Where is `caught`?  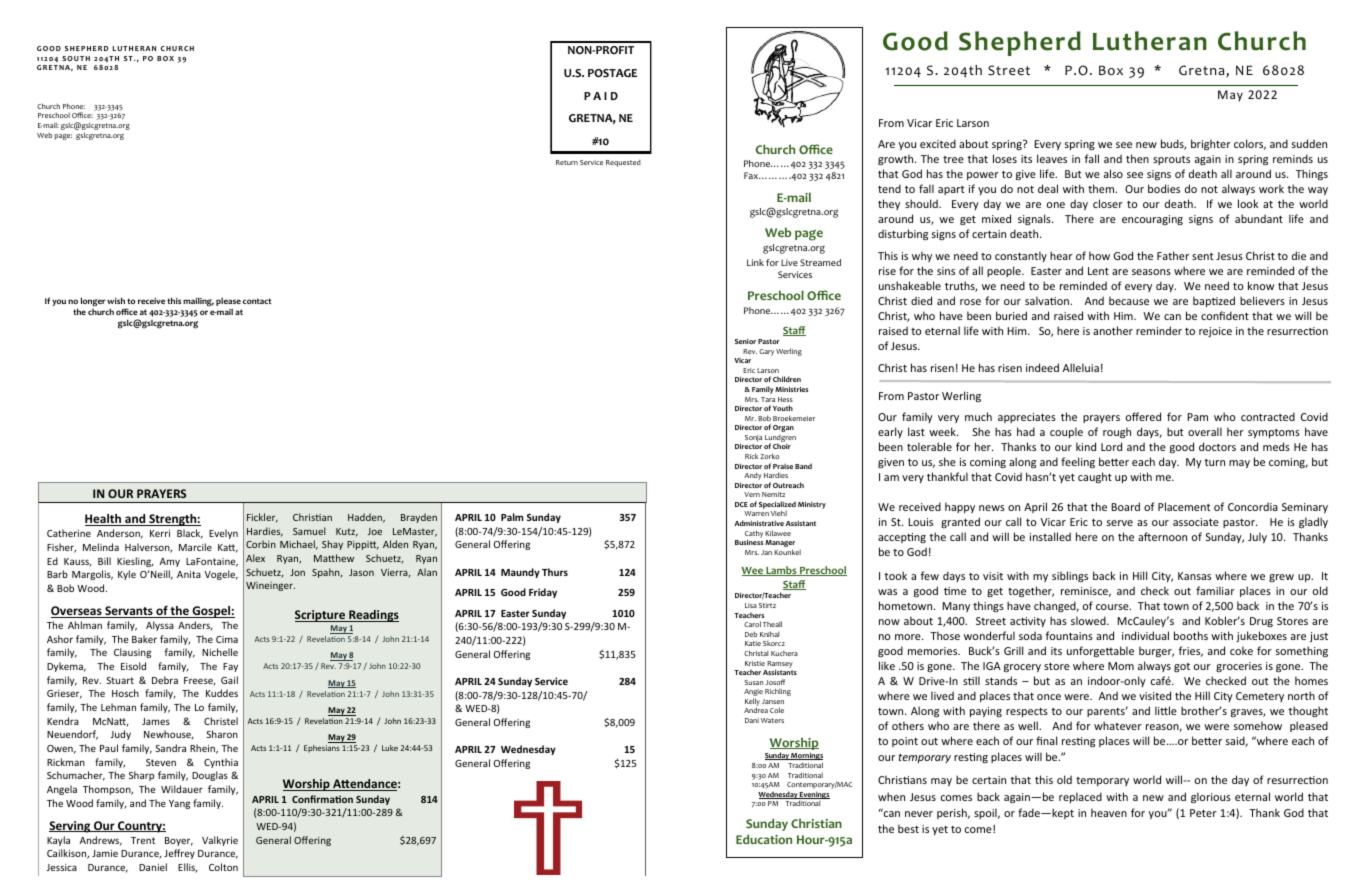 caught is located at coordinates (1095, 477).
